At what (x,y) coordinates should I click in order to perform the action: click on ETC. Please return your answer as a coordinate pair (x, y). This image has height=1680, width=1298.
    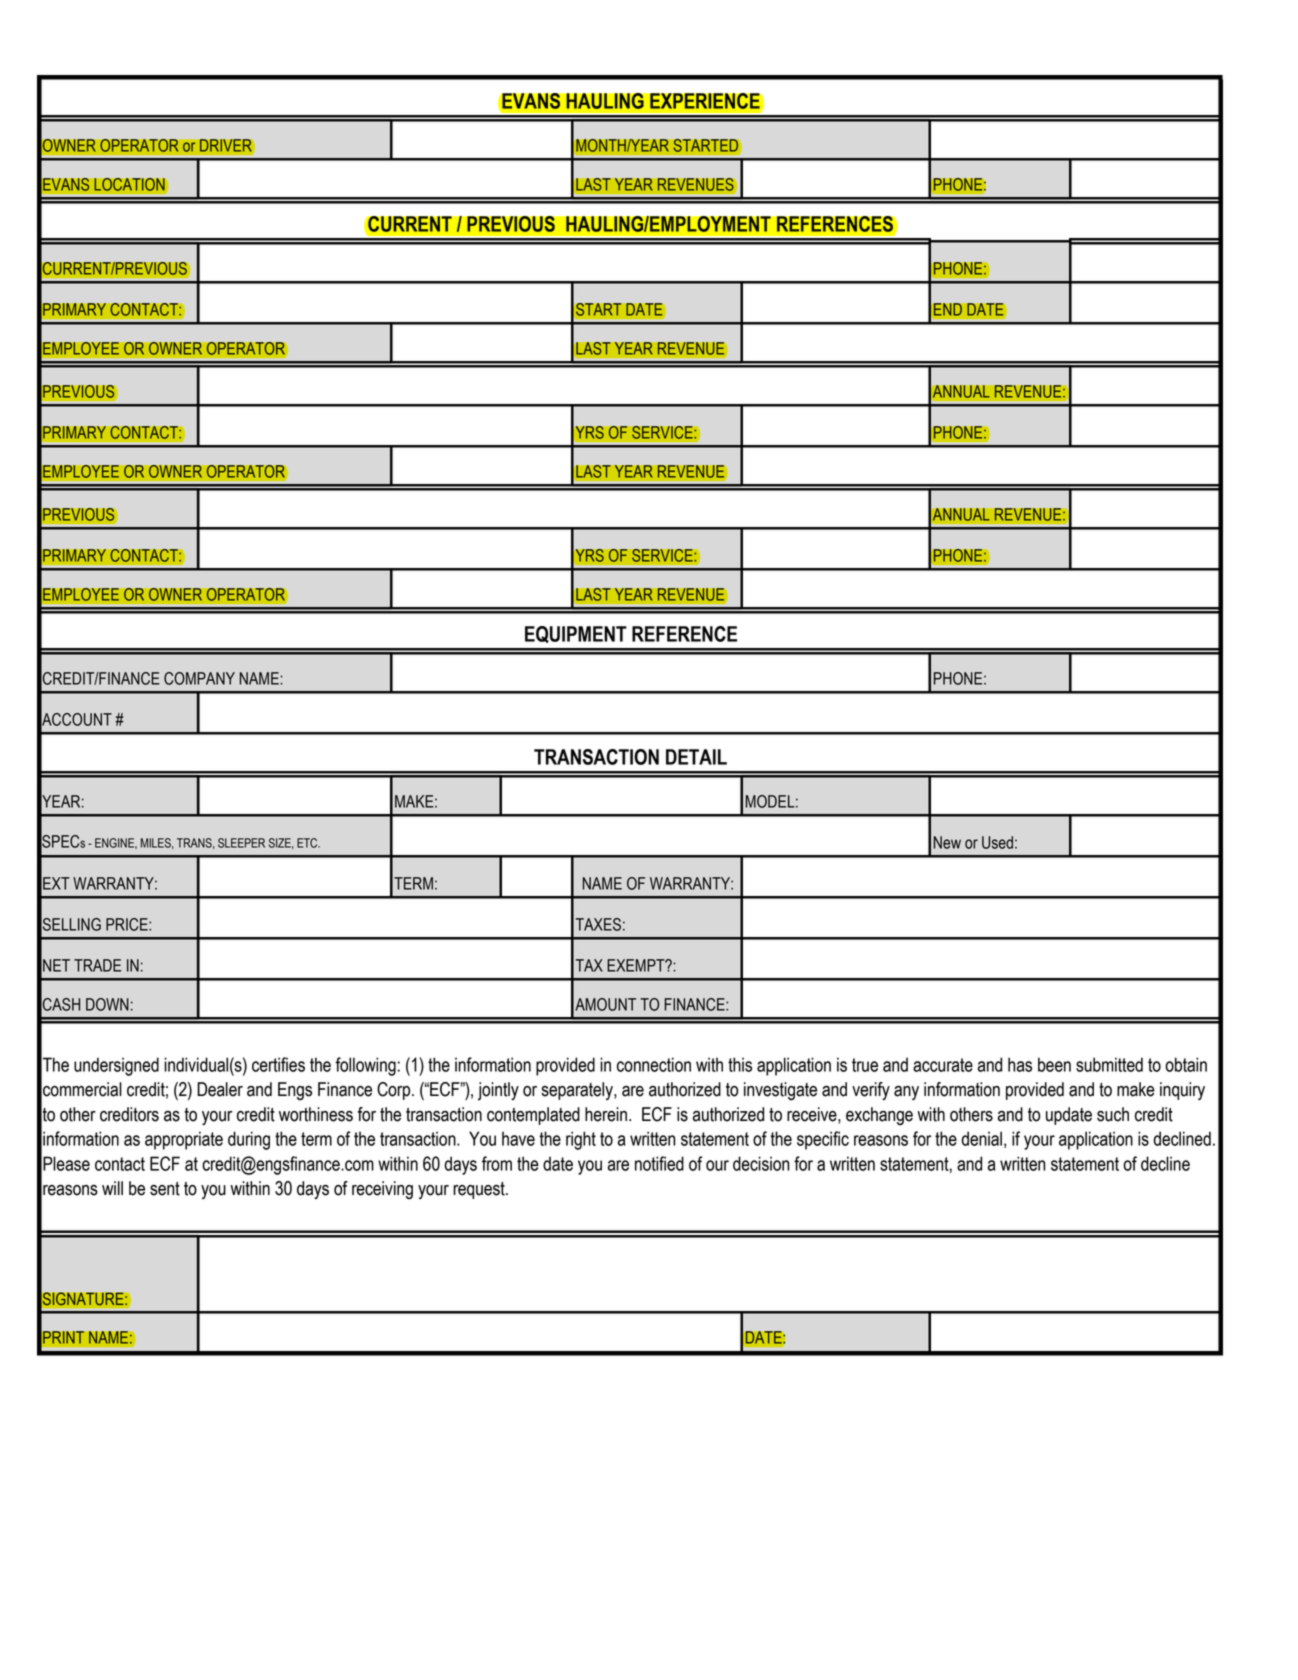
    Looking at the image, I should click on (308, 843).
